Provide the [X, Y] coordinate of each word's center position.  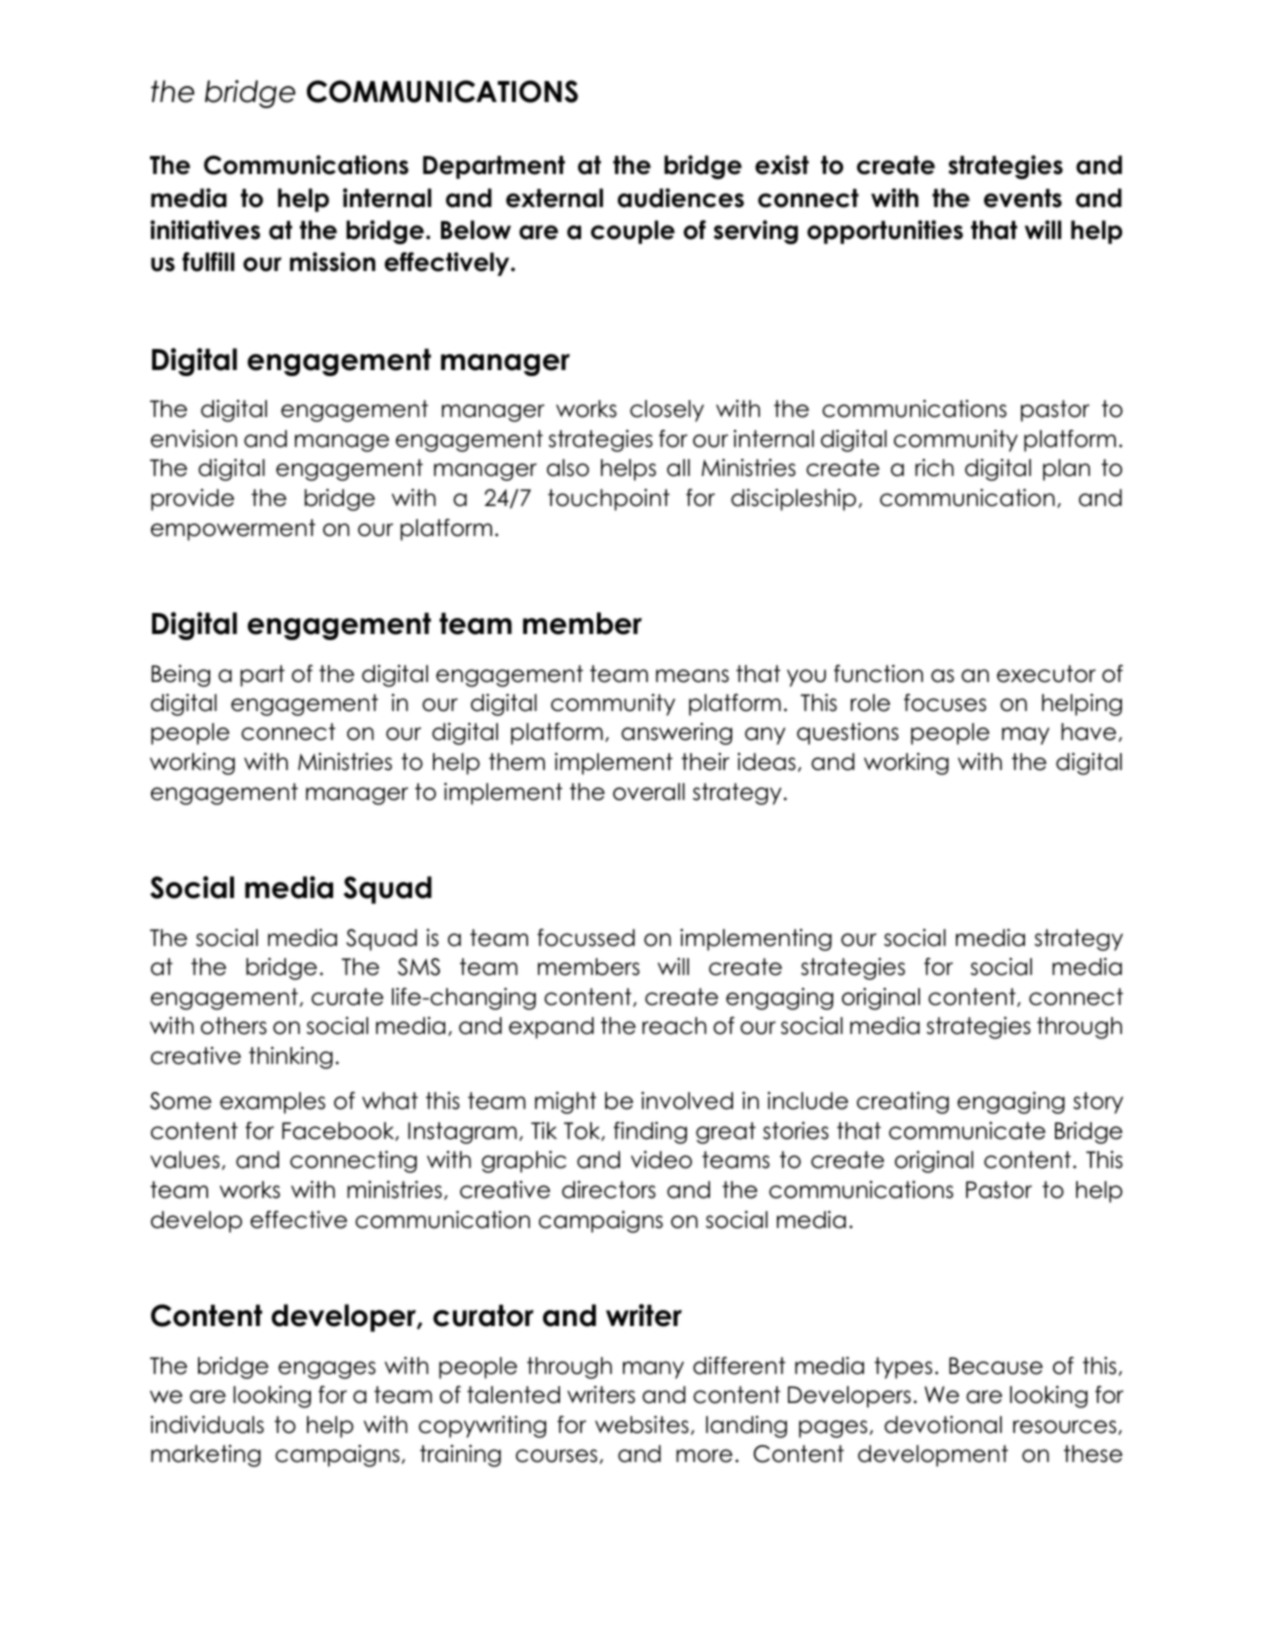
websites [642, 1425]
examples [272, 1103]
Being [181, 676]
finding [650, 1133]
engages [327, 1370]
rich [934, 468]
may [1026, 736]
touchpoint [609, 500]
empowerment [233, 530]
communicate [967, 1131]
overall [649, 792]
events [1023, 198]
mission [333, 262]
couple [633, 232]
